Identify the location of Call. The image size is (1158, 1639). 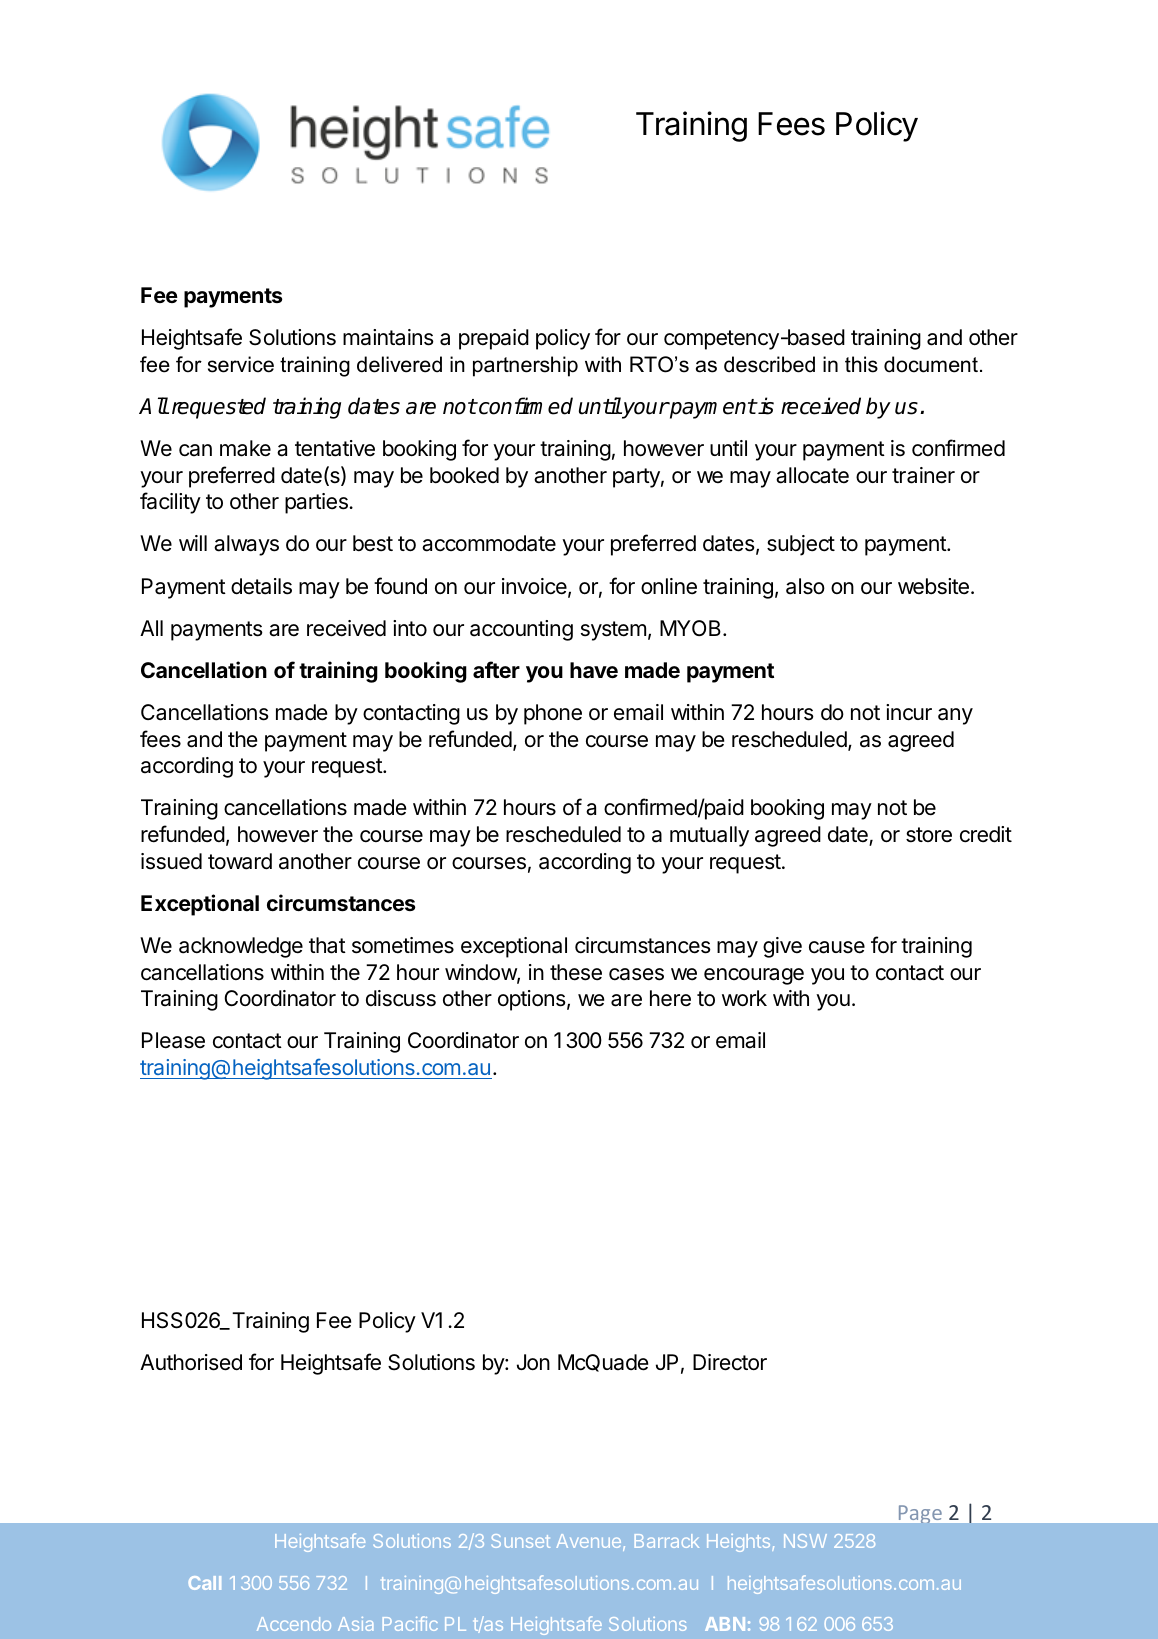
(204, 1583).
